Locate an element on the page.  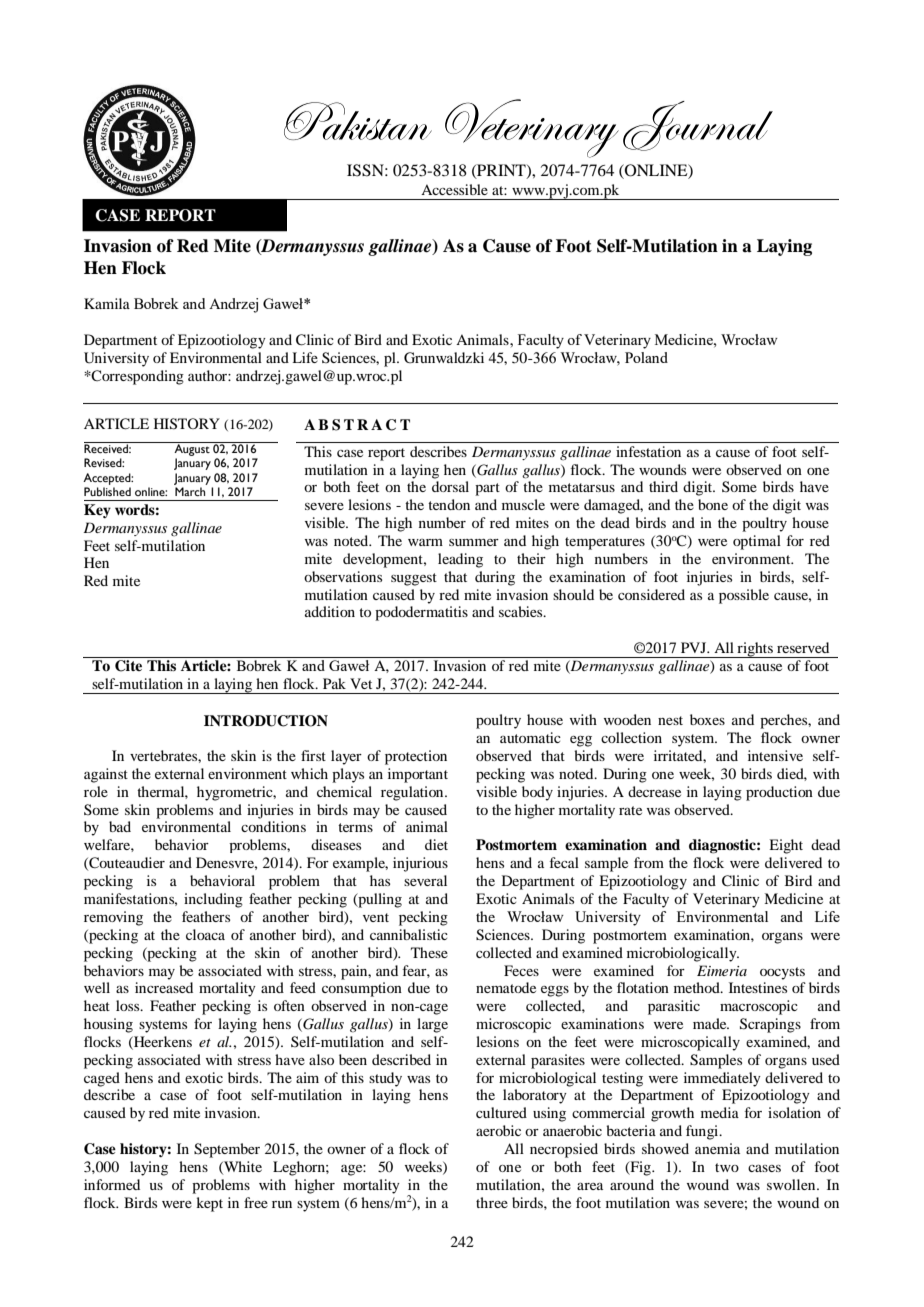
method is located at coordinates (698, 987).
